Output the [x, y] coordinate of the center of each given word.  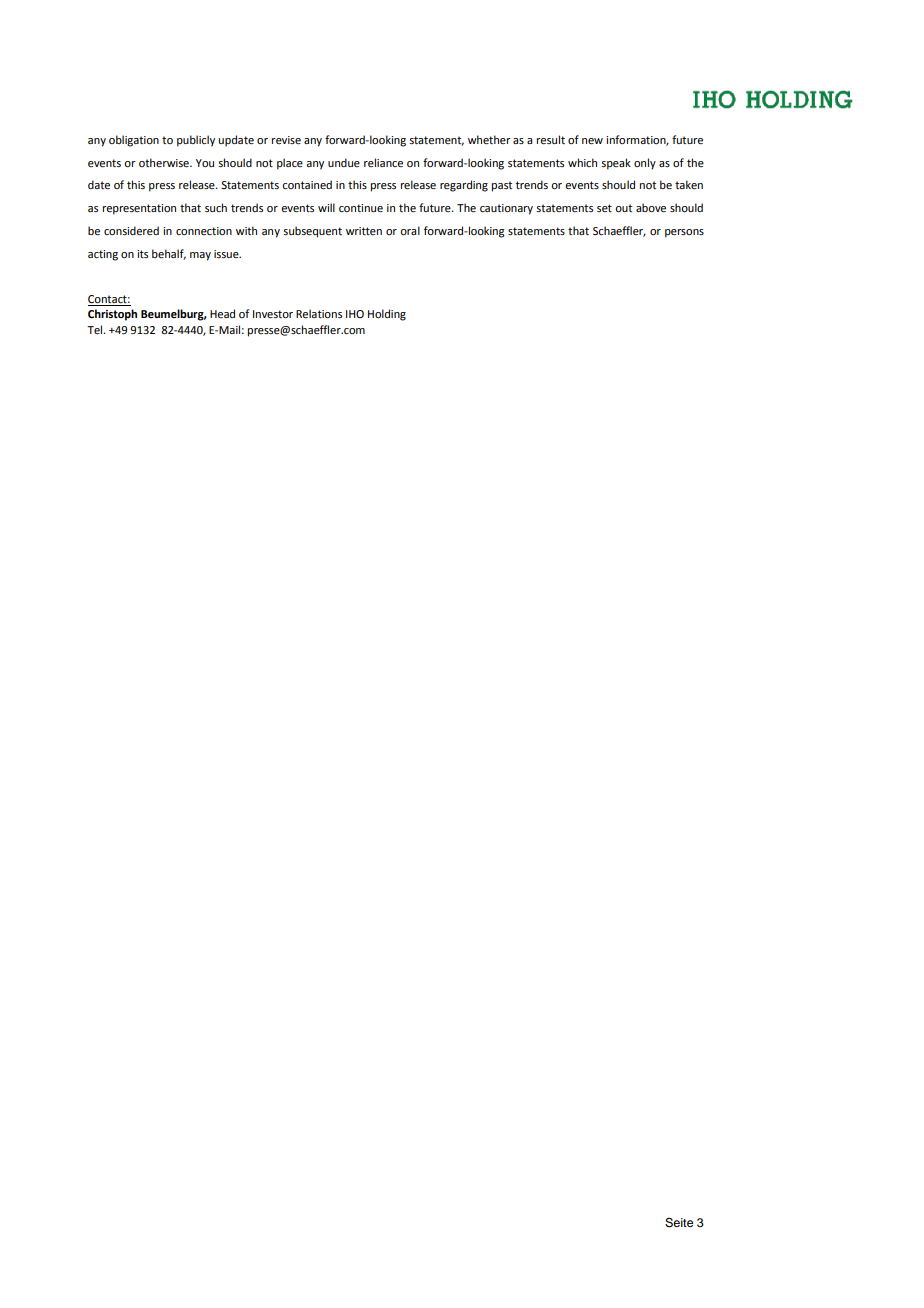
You [205, 163]
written [364, 231]
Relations [319, 313]
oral [410, 230]
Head [222, 313]
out [623, 208]
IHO [355, 314]
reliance [383, 162]
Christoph [112, 315]
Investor [273, 314]
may [200, 256]
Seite [679, 1223]
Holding [387, 315]
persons [684, 233]
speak [616, 164]
